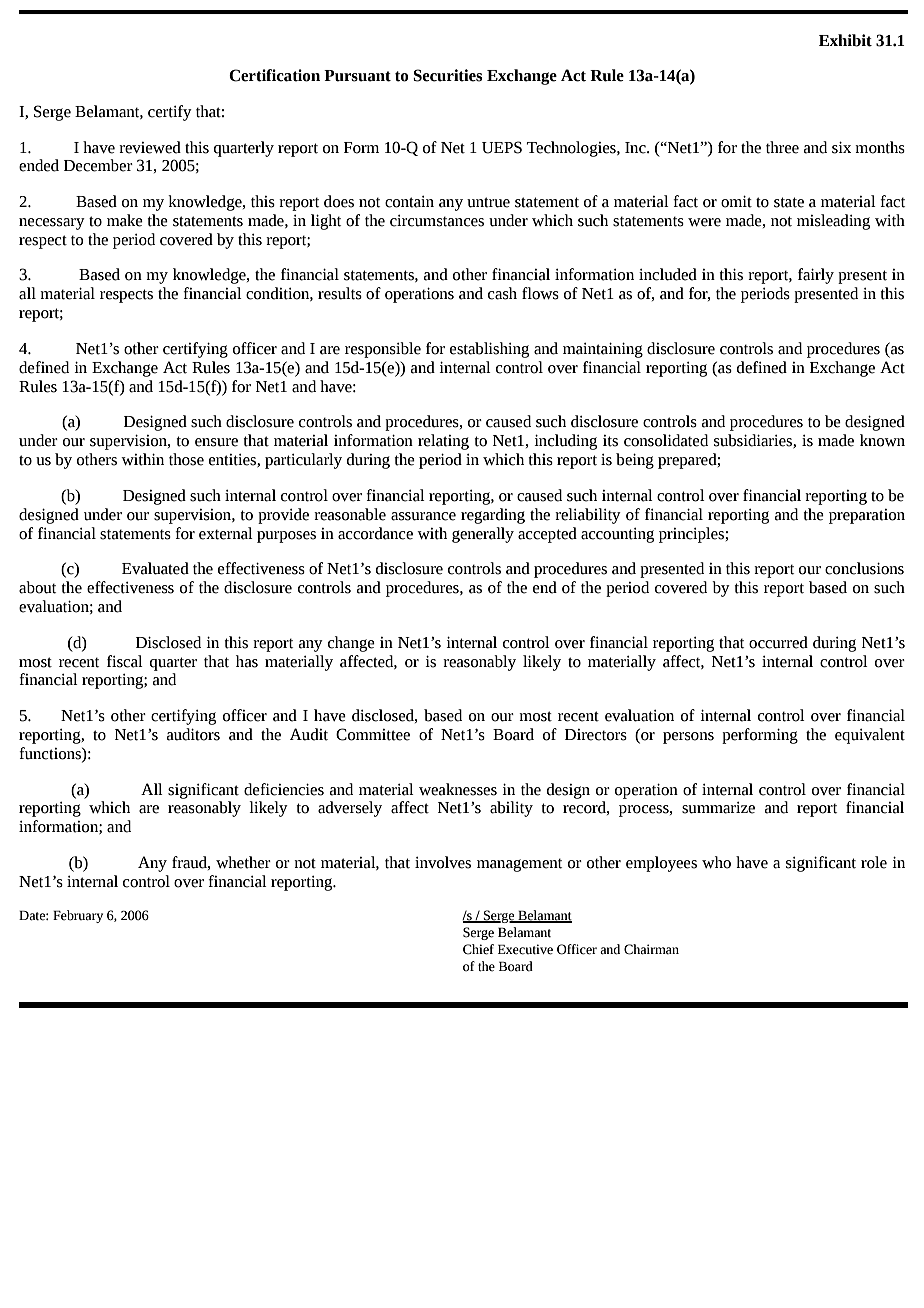 The height and width of the screenshot is (1308, 924). What do you see at coordinates (186, 459) in the screenshot?
I see `those` at bounding box center [186, 459].
